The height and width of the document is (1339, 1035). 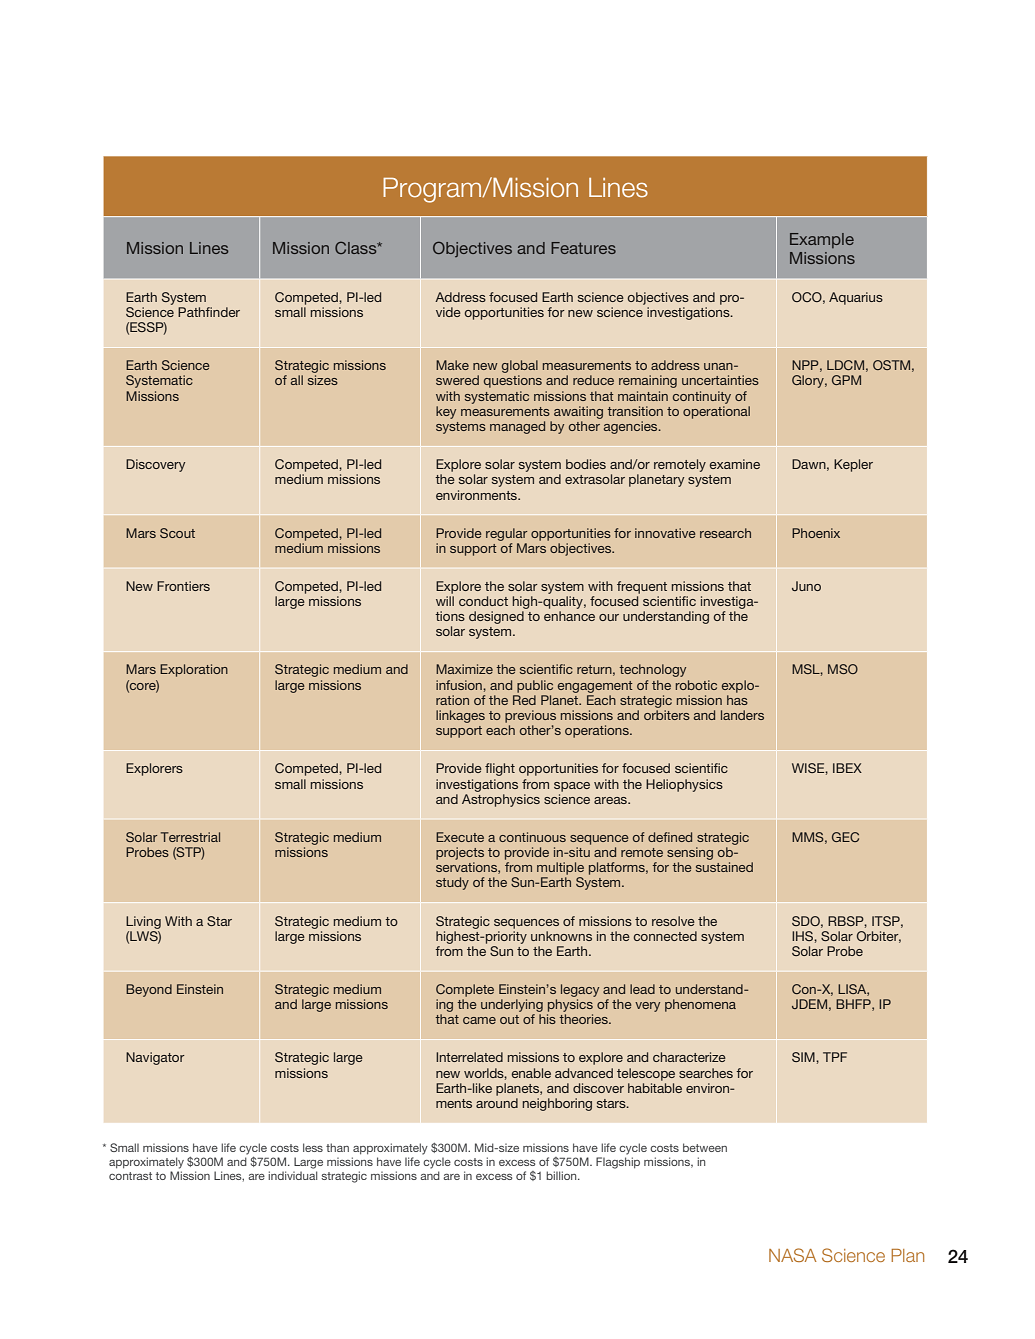 What do you see at coordinates (822, 240) in the document?
I see `Example` at bounding box center [822, 240].
